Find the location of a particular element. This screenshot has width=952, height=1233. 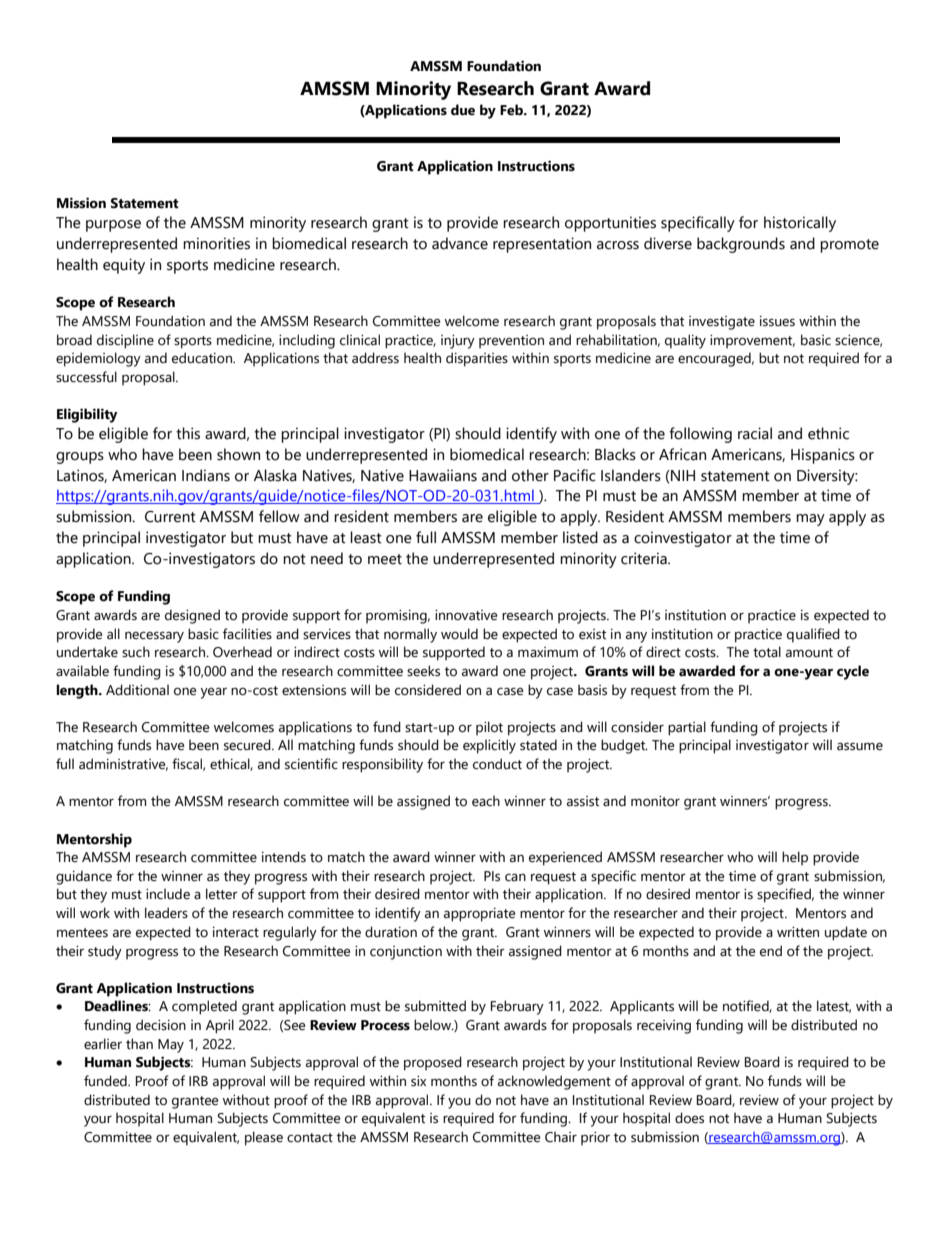

total is located at coordinates (767, 652).
